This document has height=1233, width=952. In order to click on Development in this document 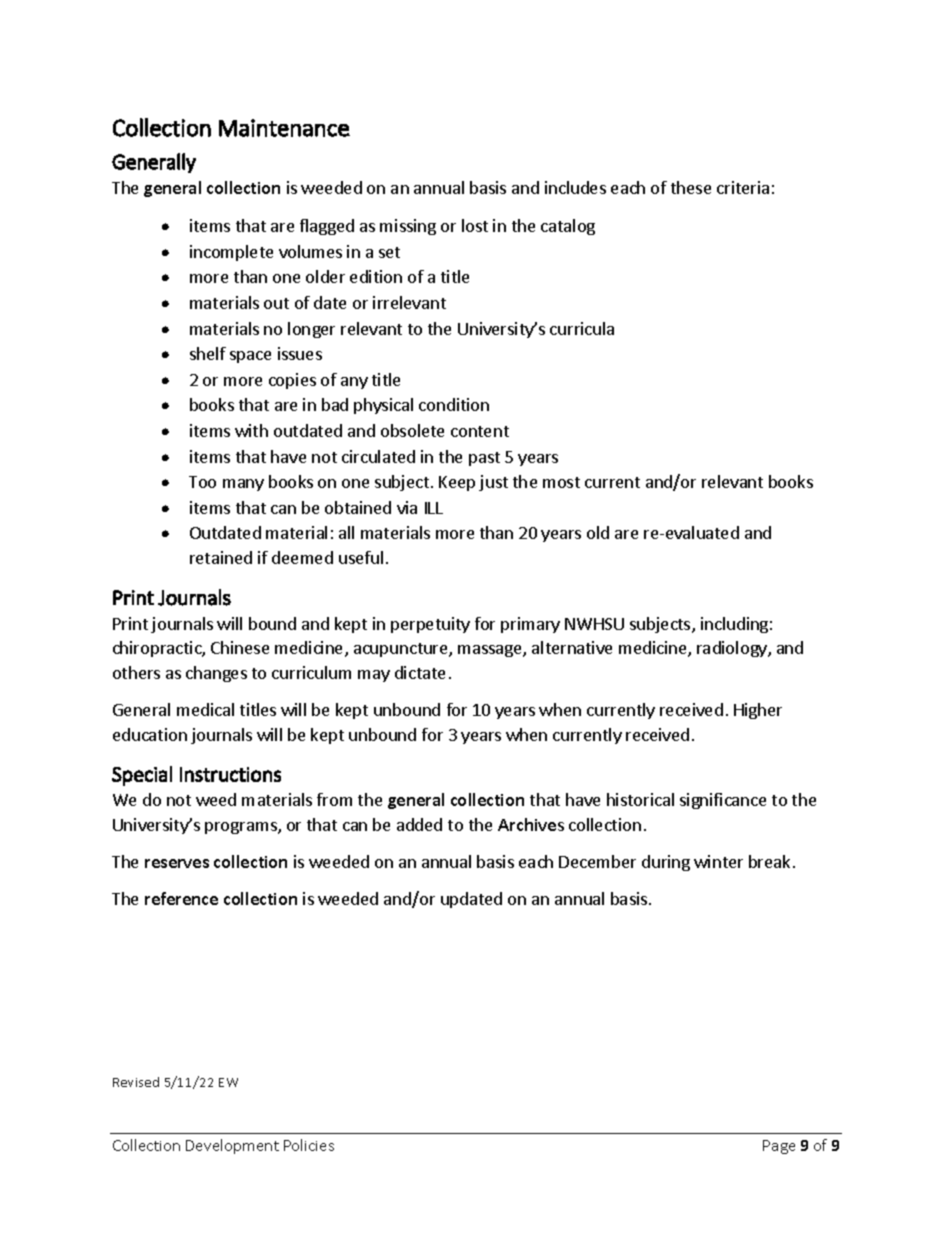, I will do `click(232, 1146)`.
